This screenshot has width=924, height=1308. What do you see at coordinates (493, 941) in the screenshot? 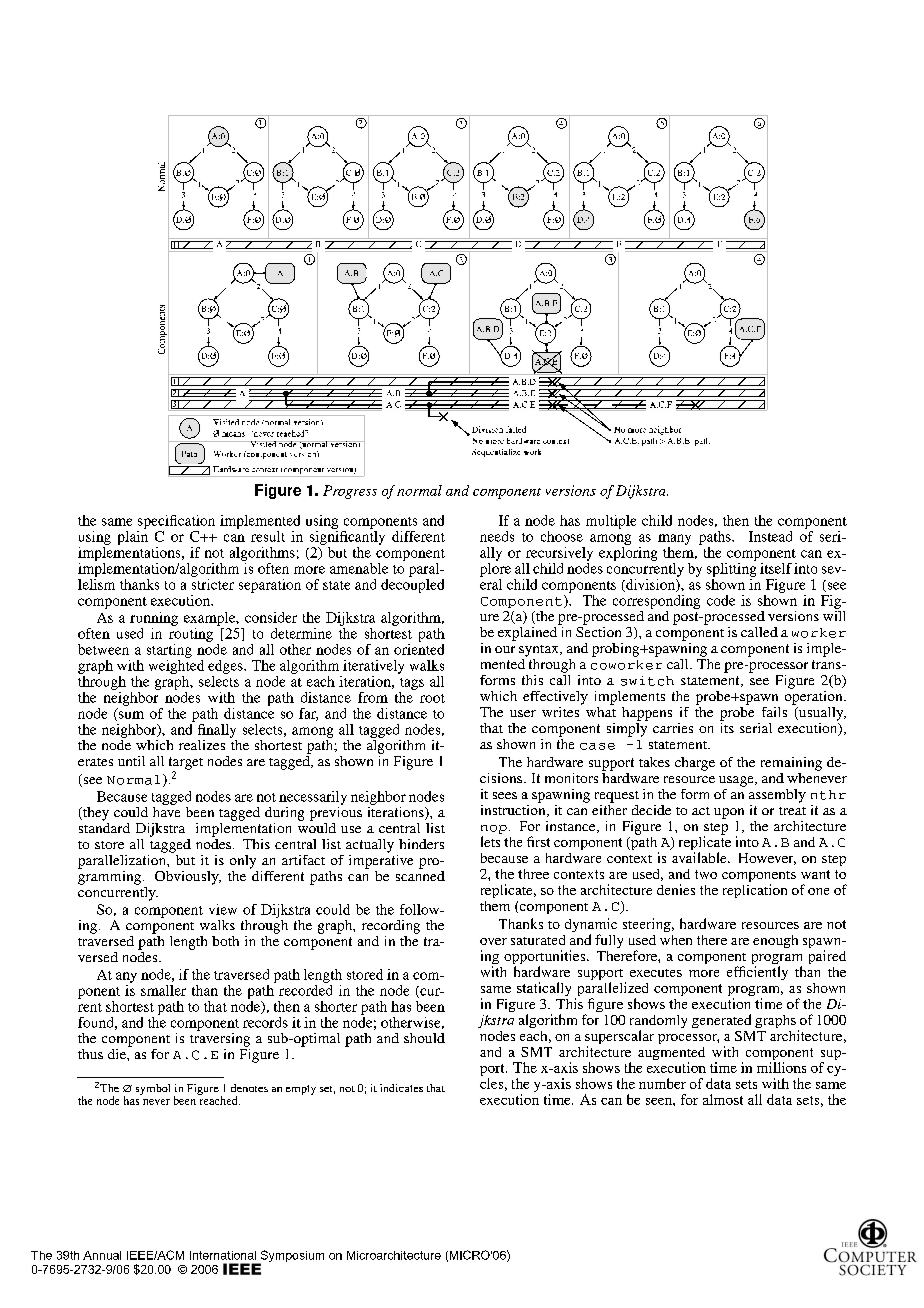
I see `over` at bounding box center [493, 941].
